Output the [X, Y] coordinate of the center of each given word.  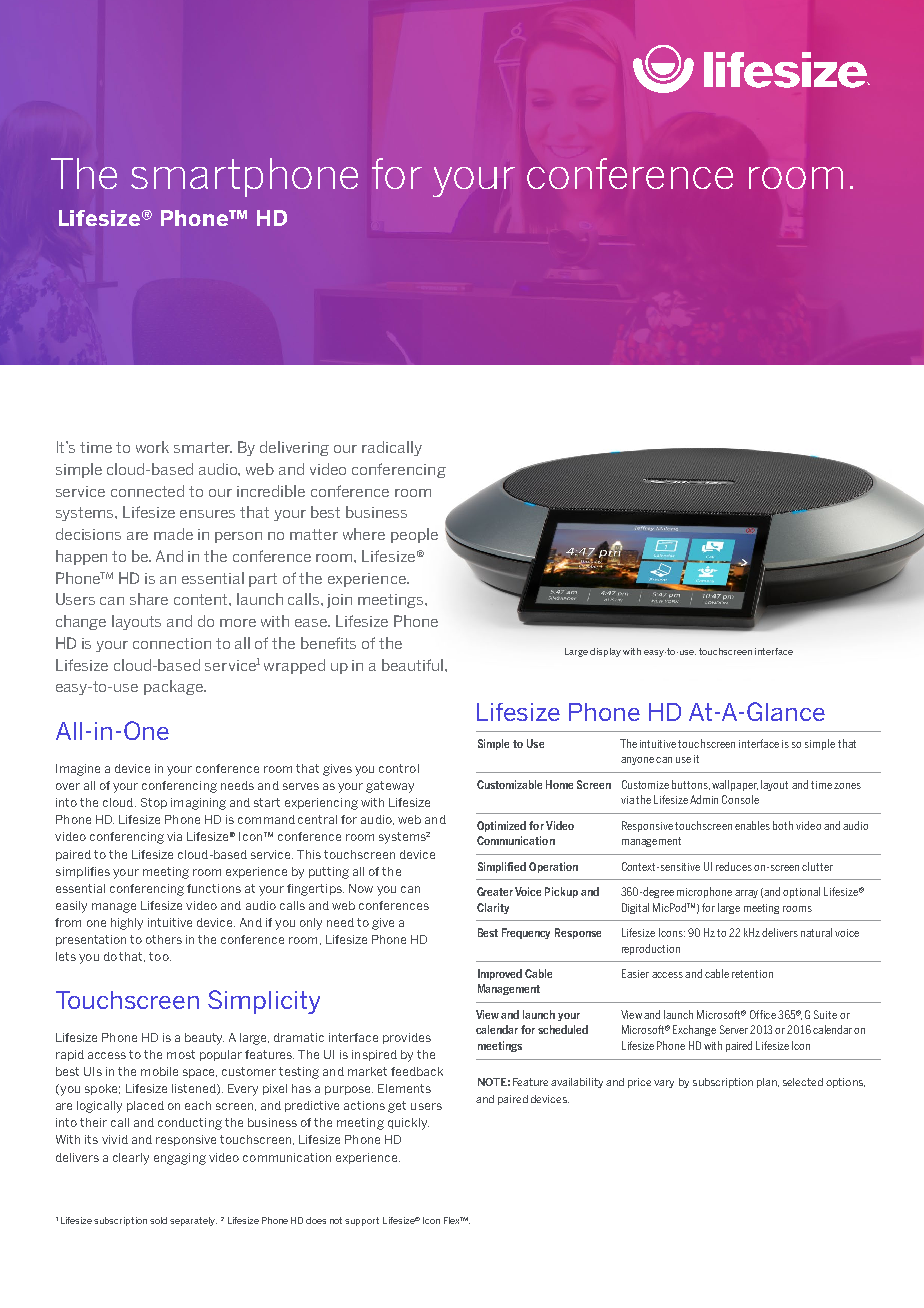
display [605, 652]
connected [147, 491]
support [362, 1221]
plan [768, 1083]
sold [158, 1220]
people [414, 535]
